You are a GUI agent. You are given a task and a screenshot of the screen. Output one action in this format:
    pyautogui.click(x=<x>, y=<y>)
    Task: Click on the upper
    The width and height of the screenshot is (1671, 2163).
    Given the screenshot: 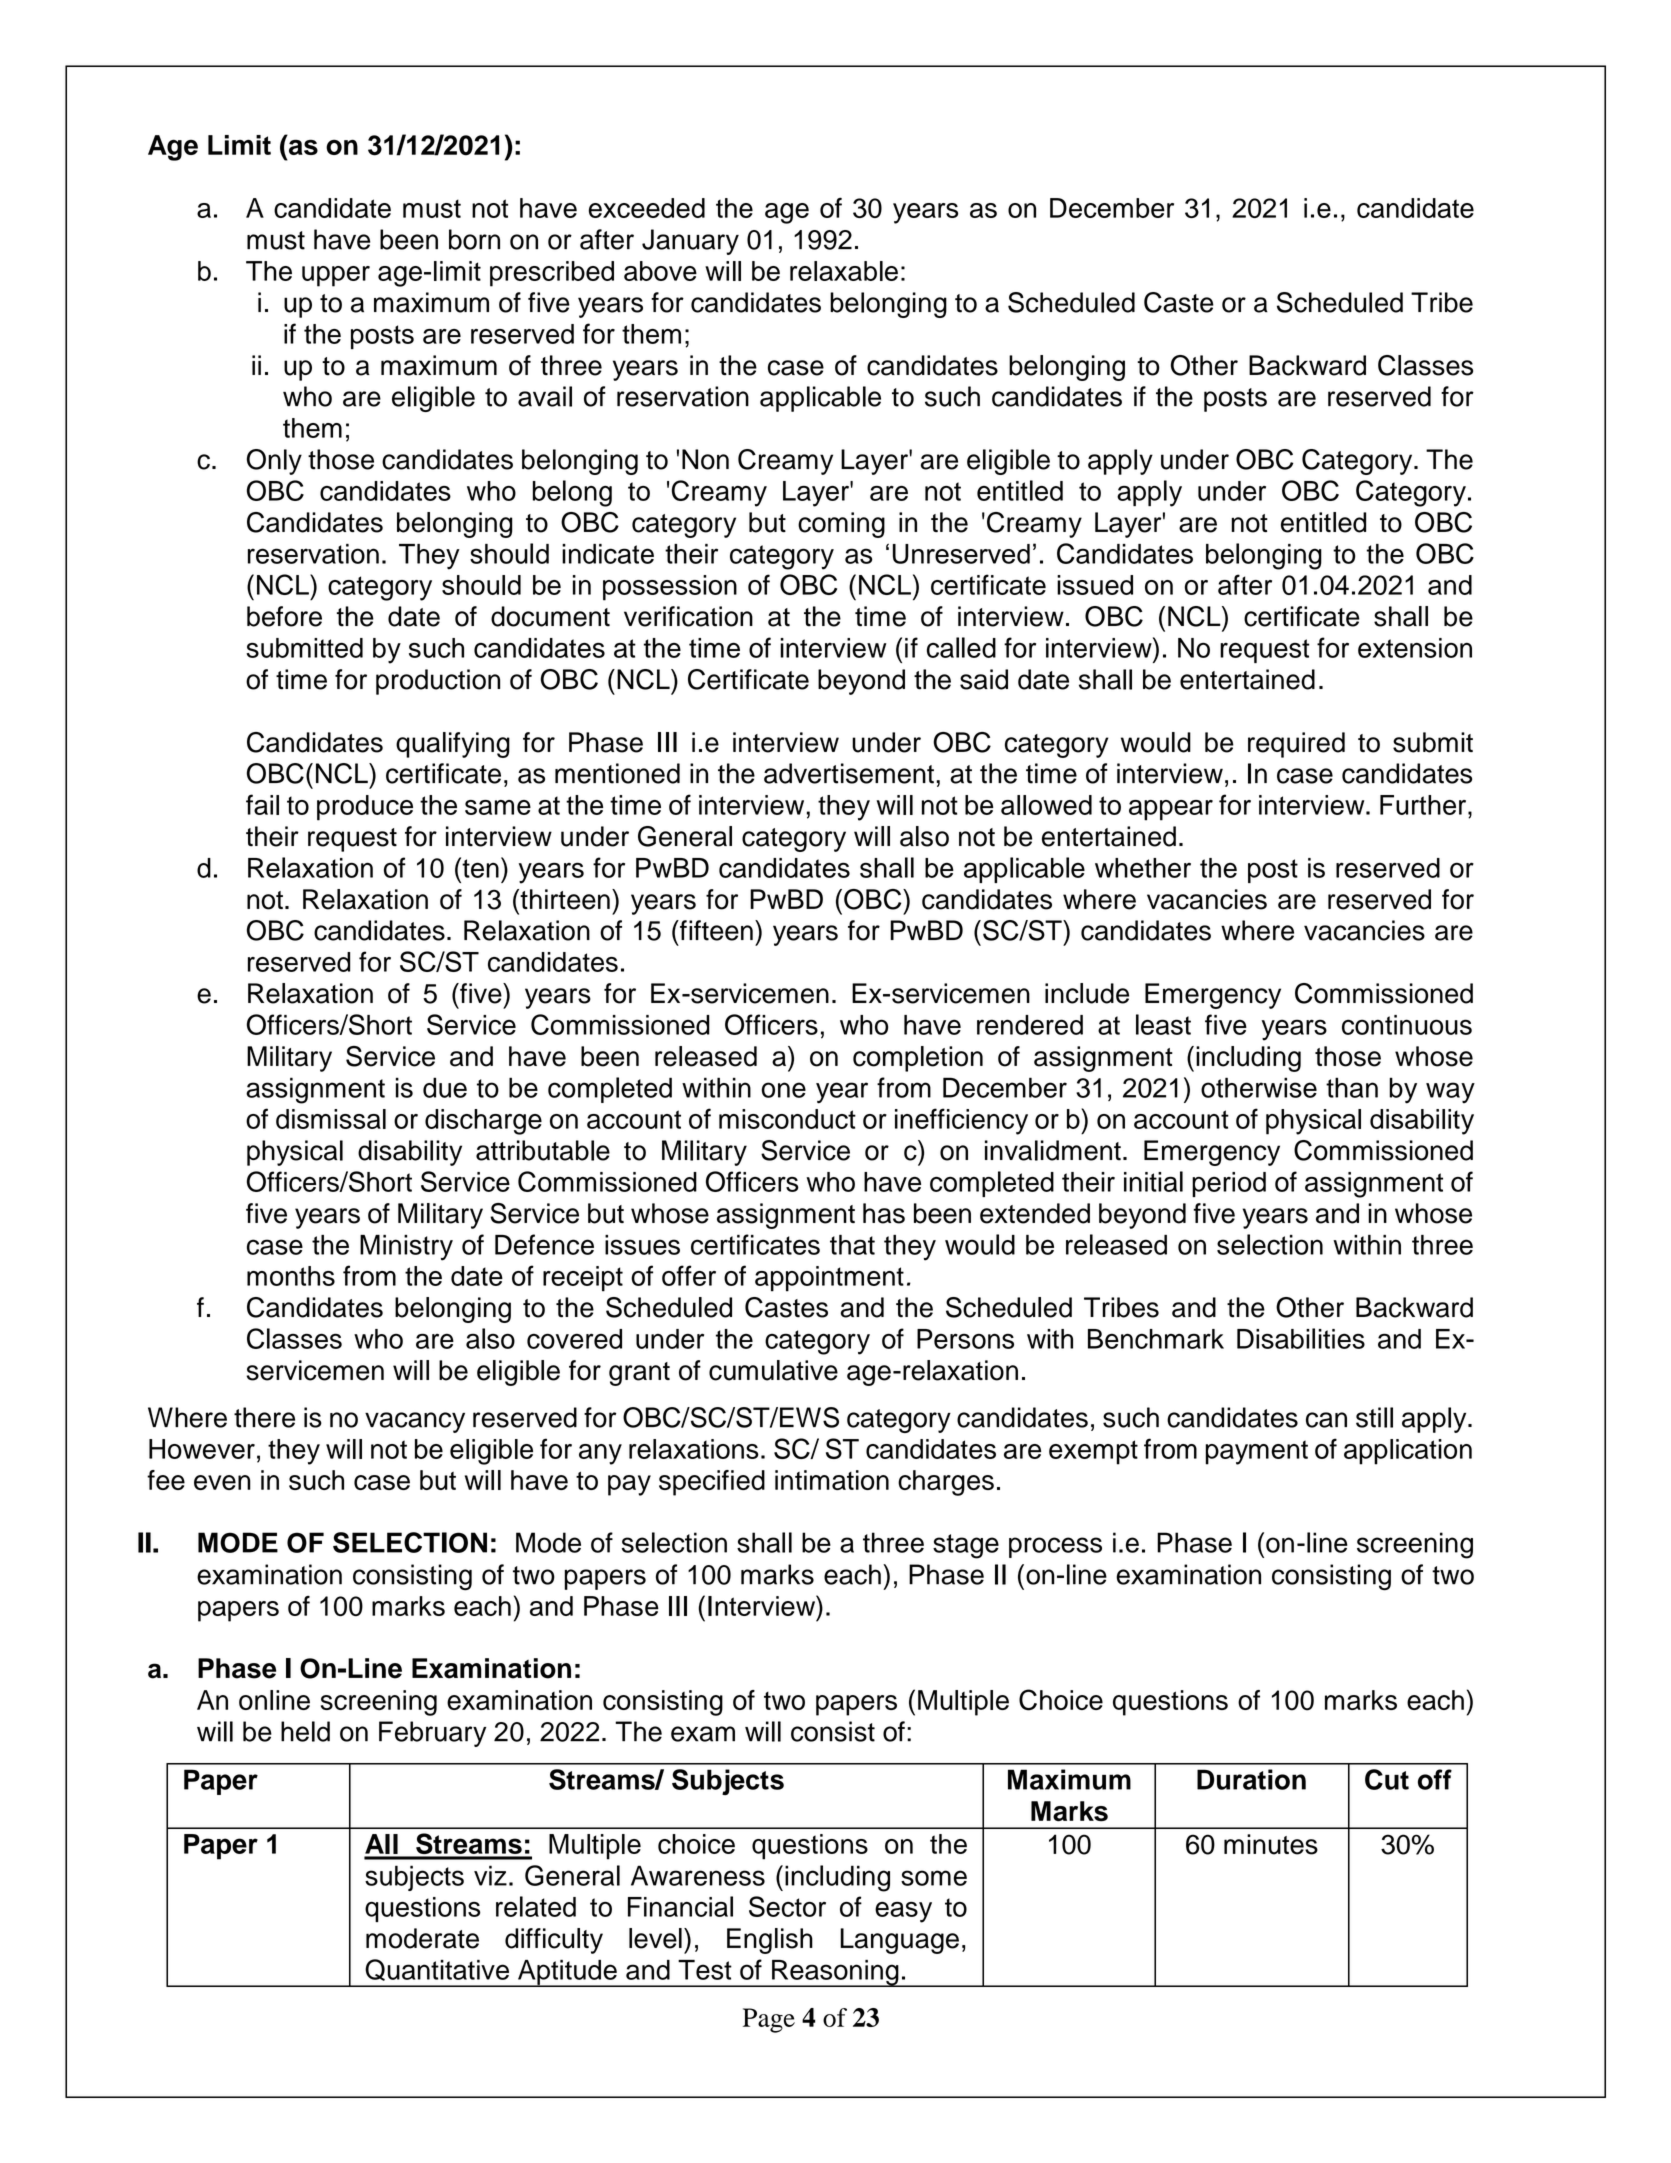 What is the action you would take?
    pyautogui.click(x=336, y=276)
